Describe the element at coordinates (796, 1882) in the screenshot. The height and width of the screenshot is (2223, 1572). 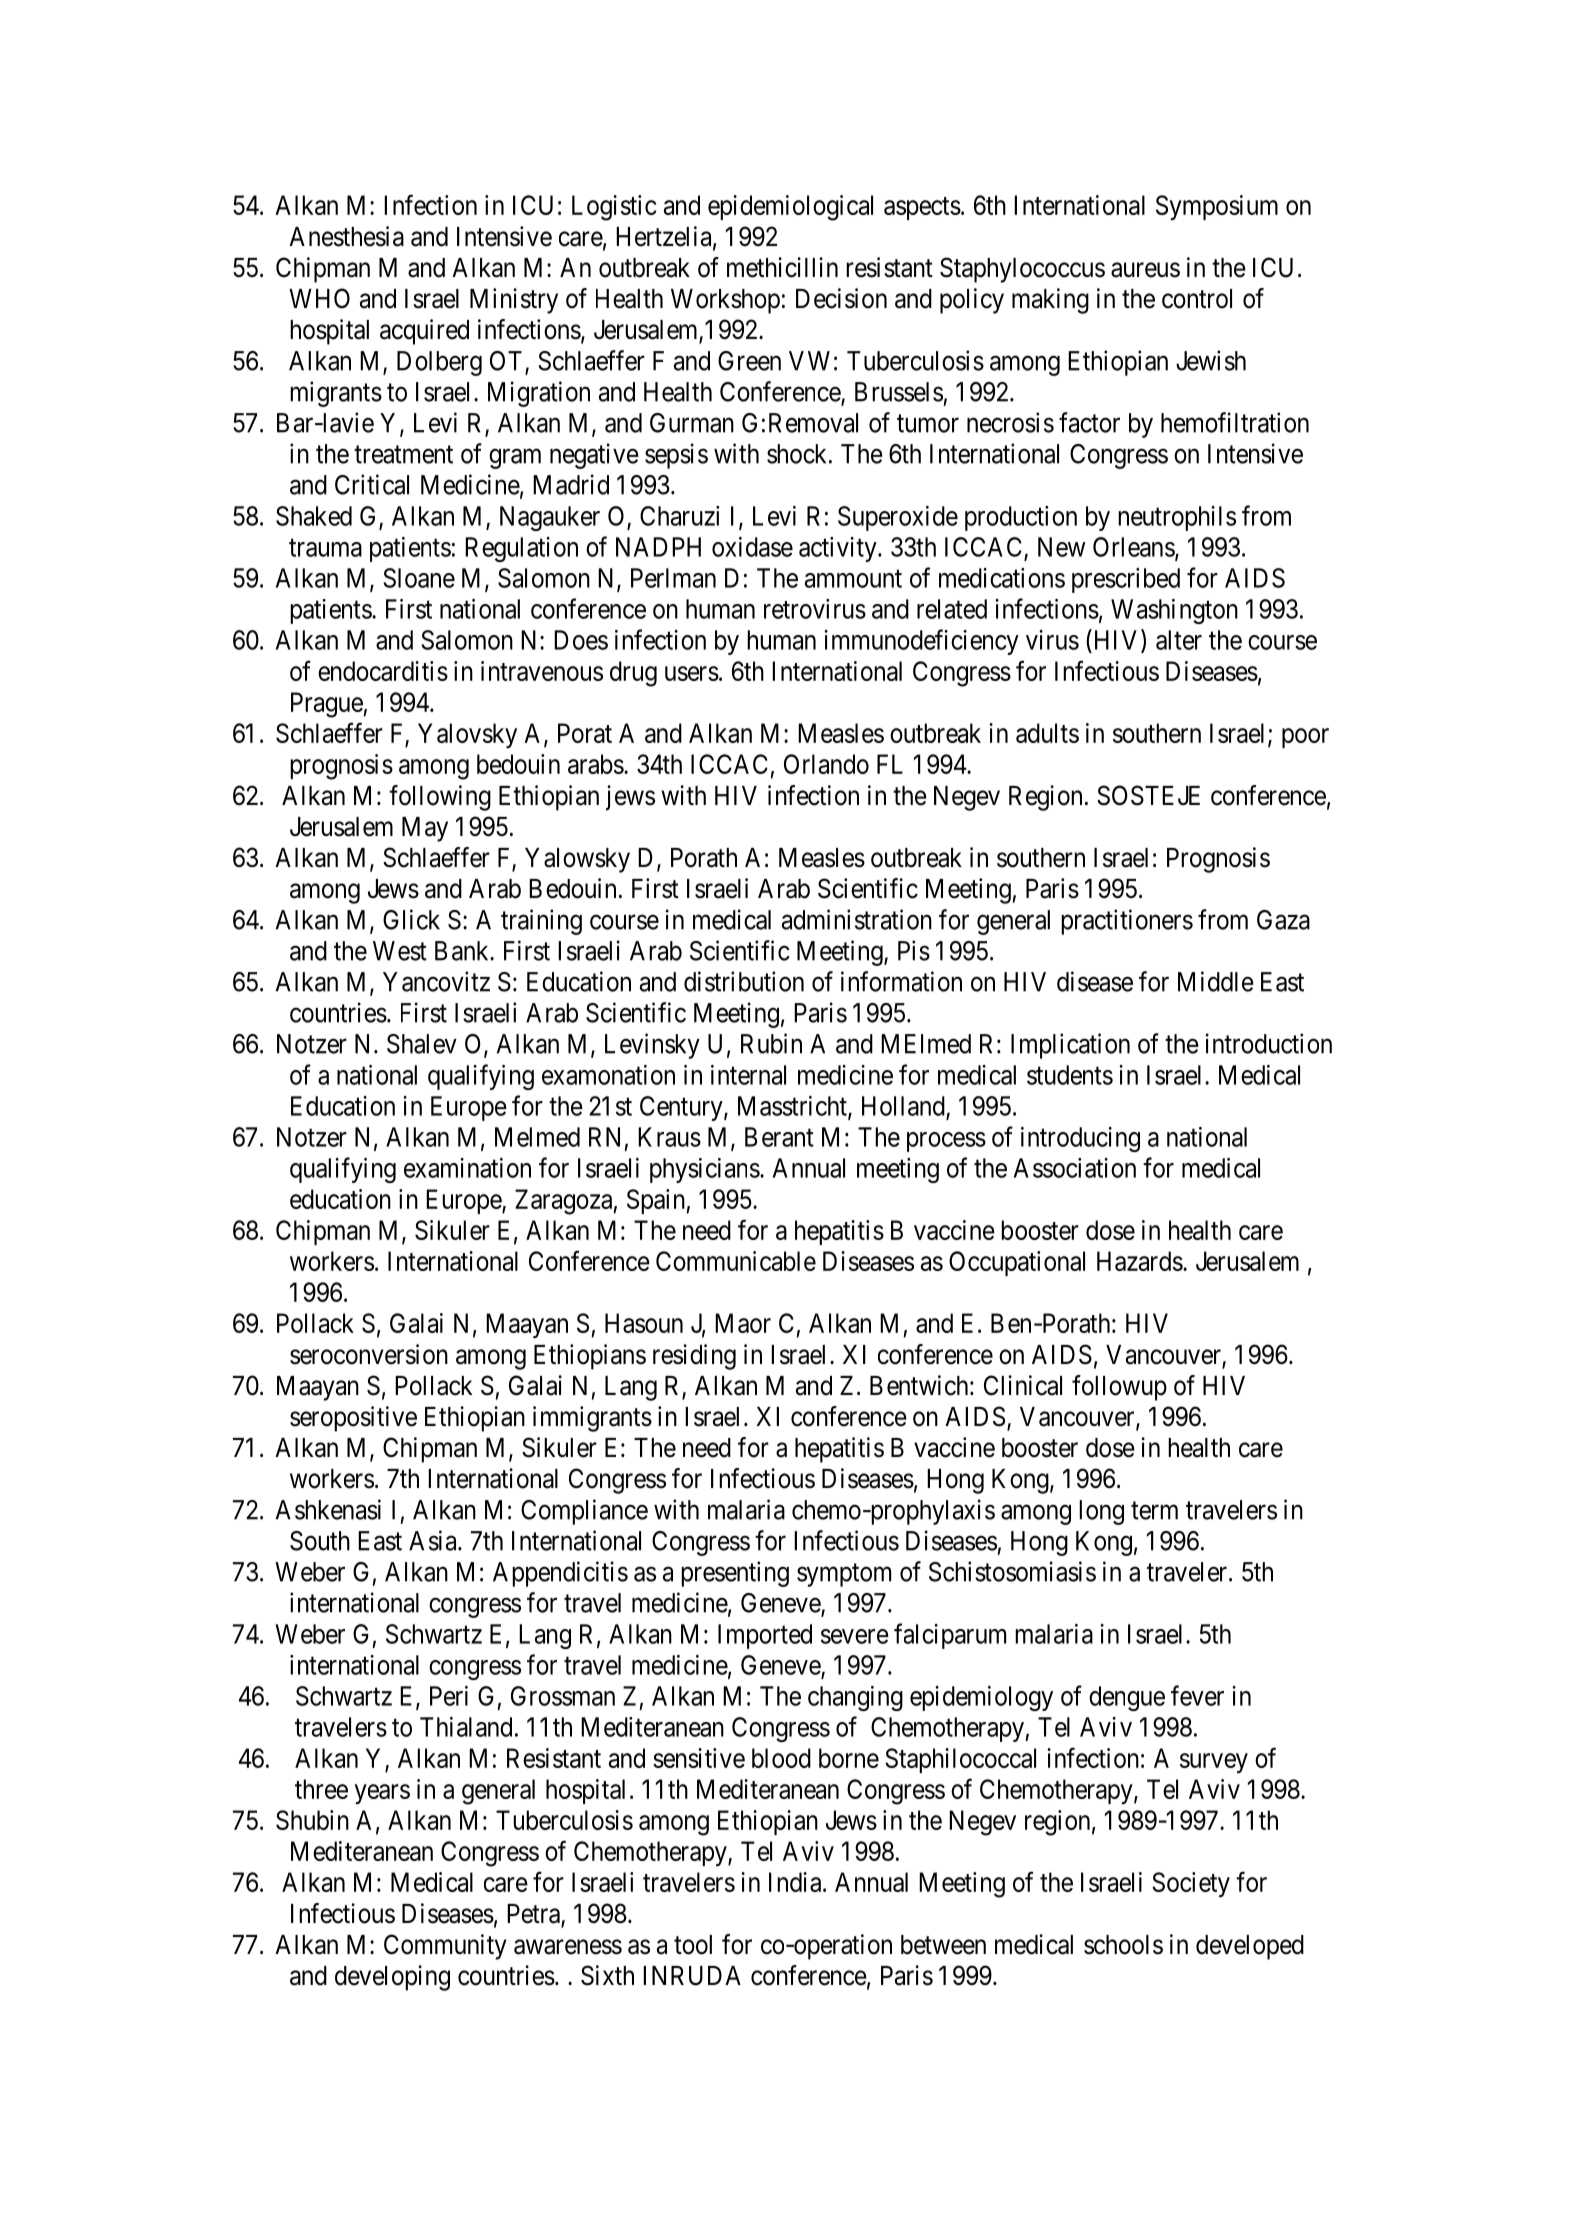
I see `India` at that location.
